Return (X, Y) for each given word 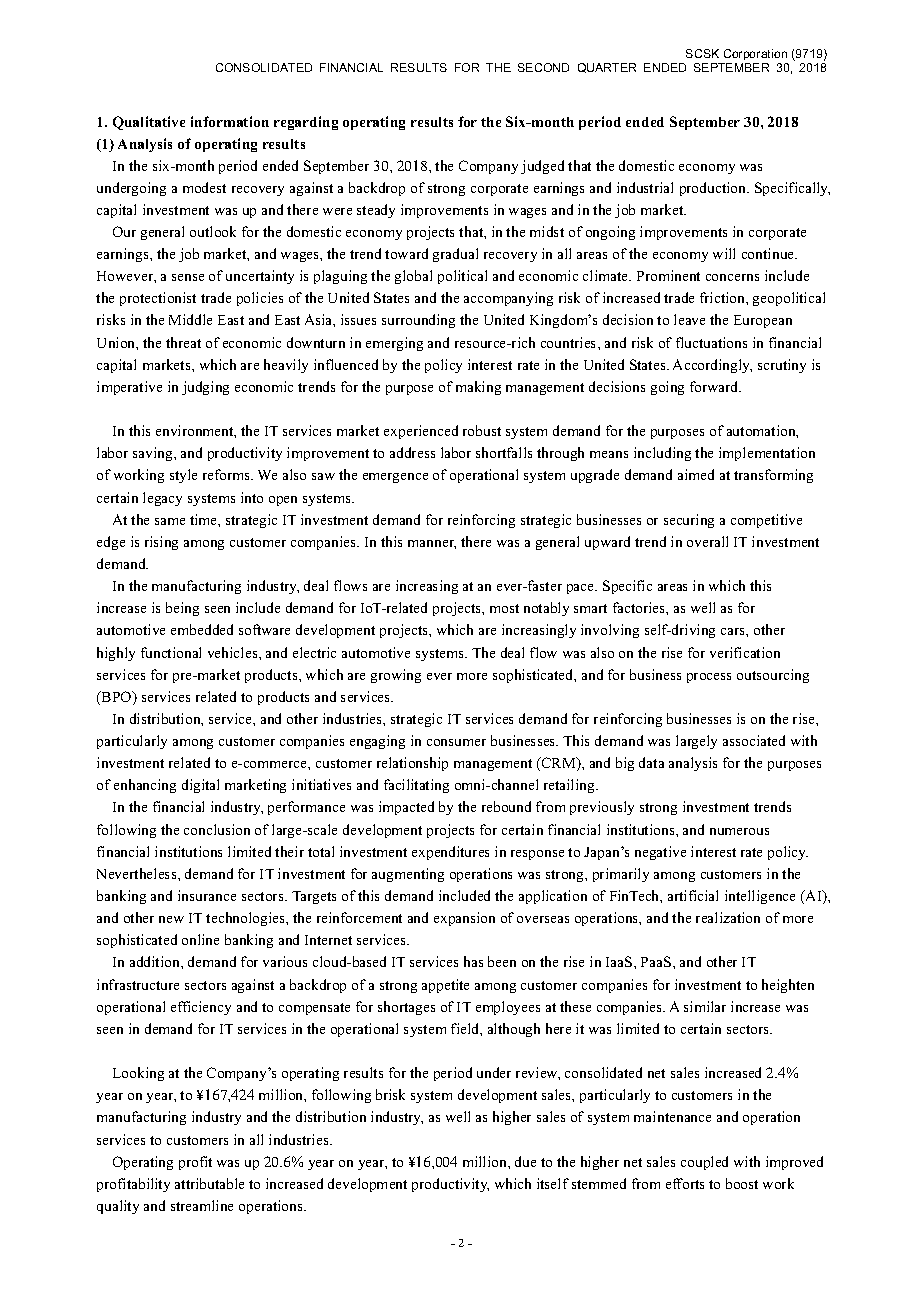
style (183, 476)
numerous (739, 831)
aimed (696, 474)
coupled (704, 1163)
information (230, 121)
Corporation (754, 56)
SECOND (543, 67)
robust (482, 430)
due (525, 1161)
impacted (406, 808)
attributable (209, 1183)
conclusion (217, 829)
